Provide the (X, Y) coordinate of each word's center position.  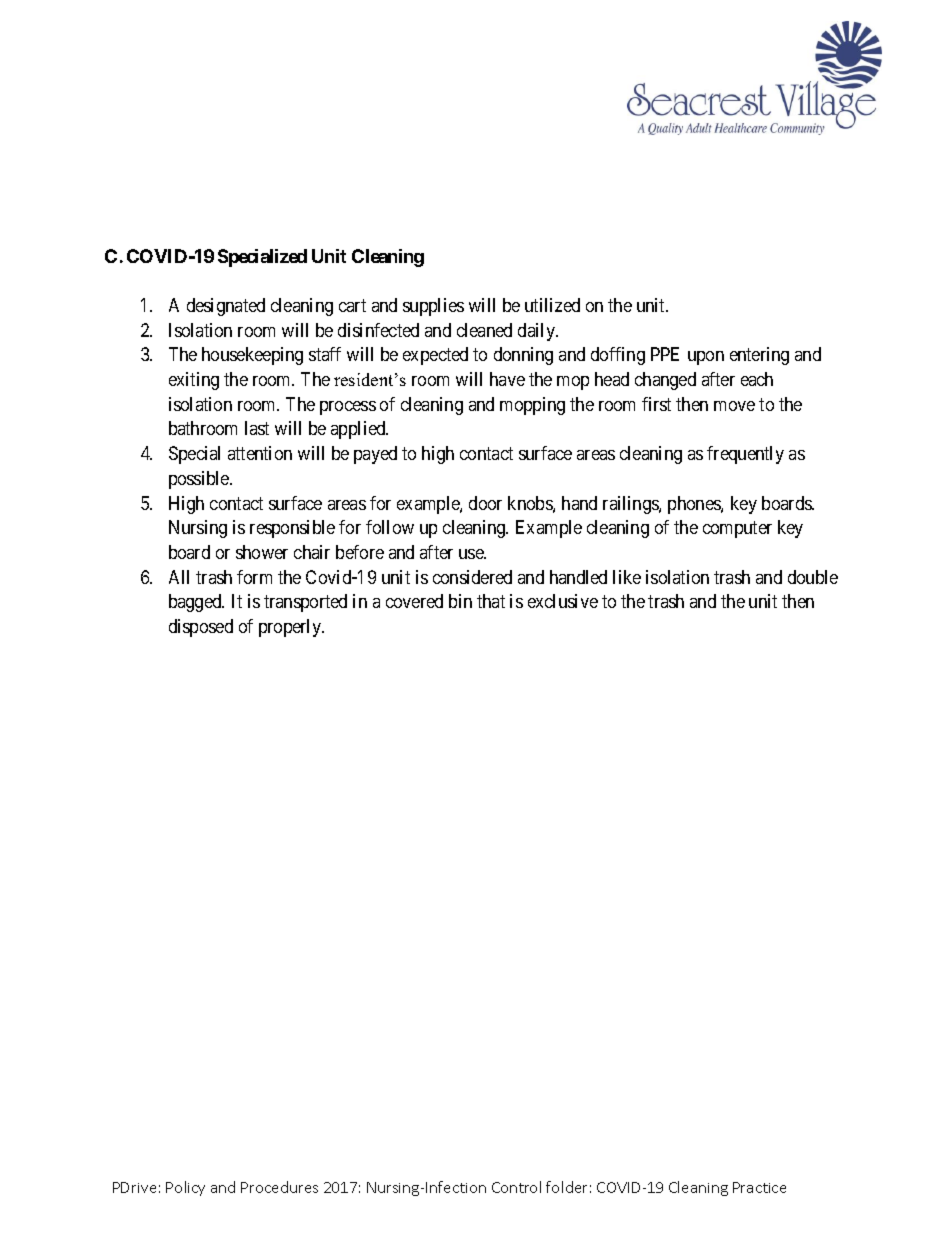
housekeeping (252, 356)
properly (291, 628)
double (813, 577)
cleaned (484, 330)
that (491, 601)
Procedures (279, 1187)
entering (759, 356)
